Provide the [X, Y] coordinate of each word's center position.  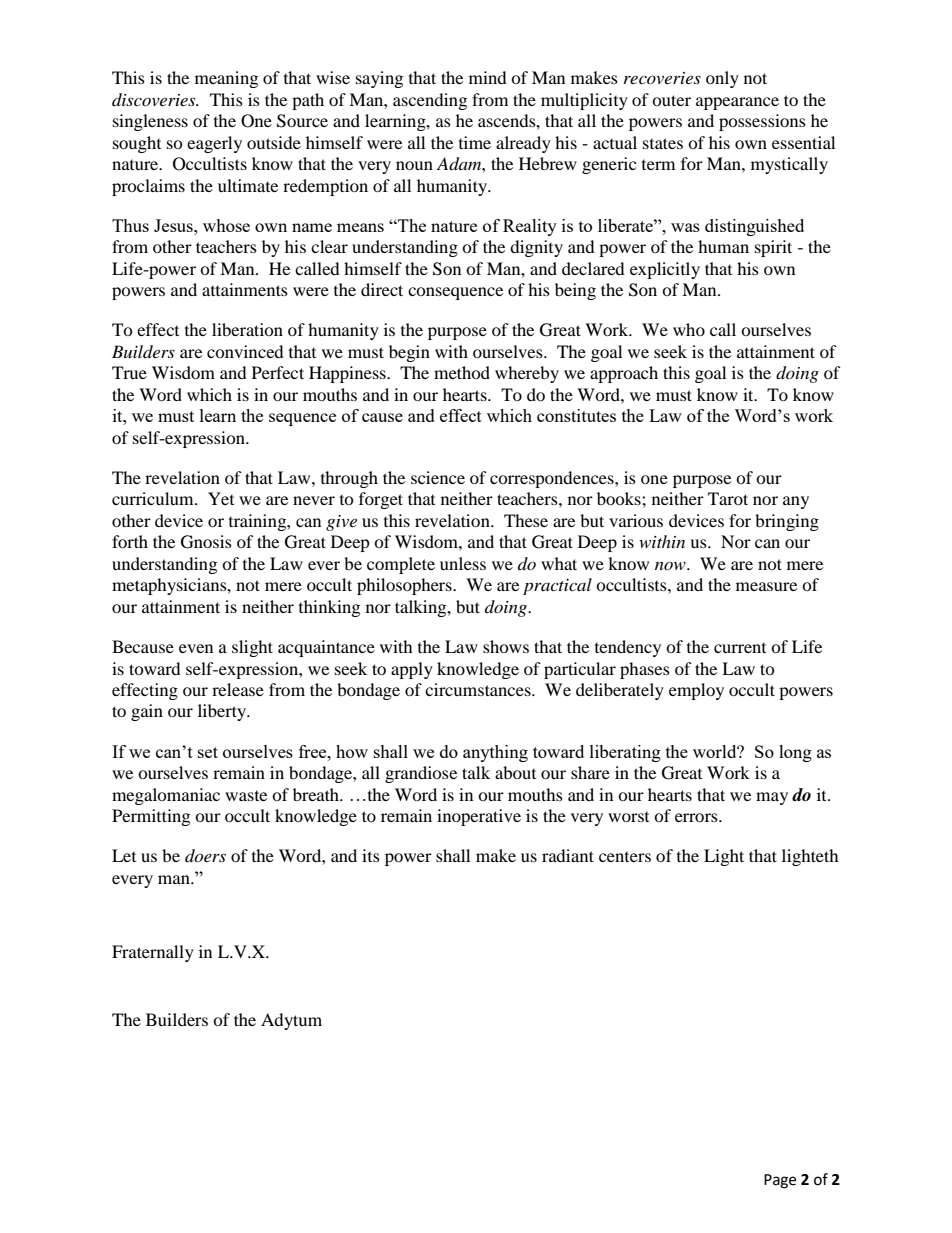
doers [205, 855]
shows [506, 646]
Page [780, 1181]
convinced [245, 351]
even [196, 648]
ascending [430, 101]
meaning [226, 79]
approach [624, 374]
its [371, 855]
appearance [737, 103]
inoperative [479, 817]
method [462, 372]
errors [697, 817]
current [740, 648]
